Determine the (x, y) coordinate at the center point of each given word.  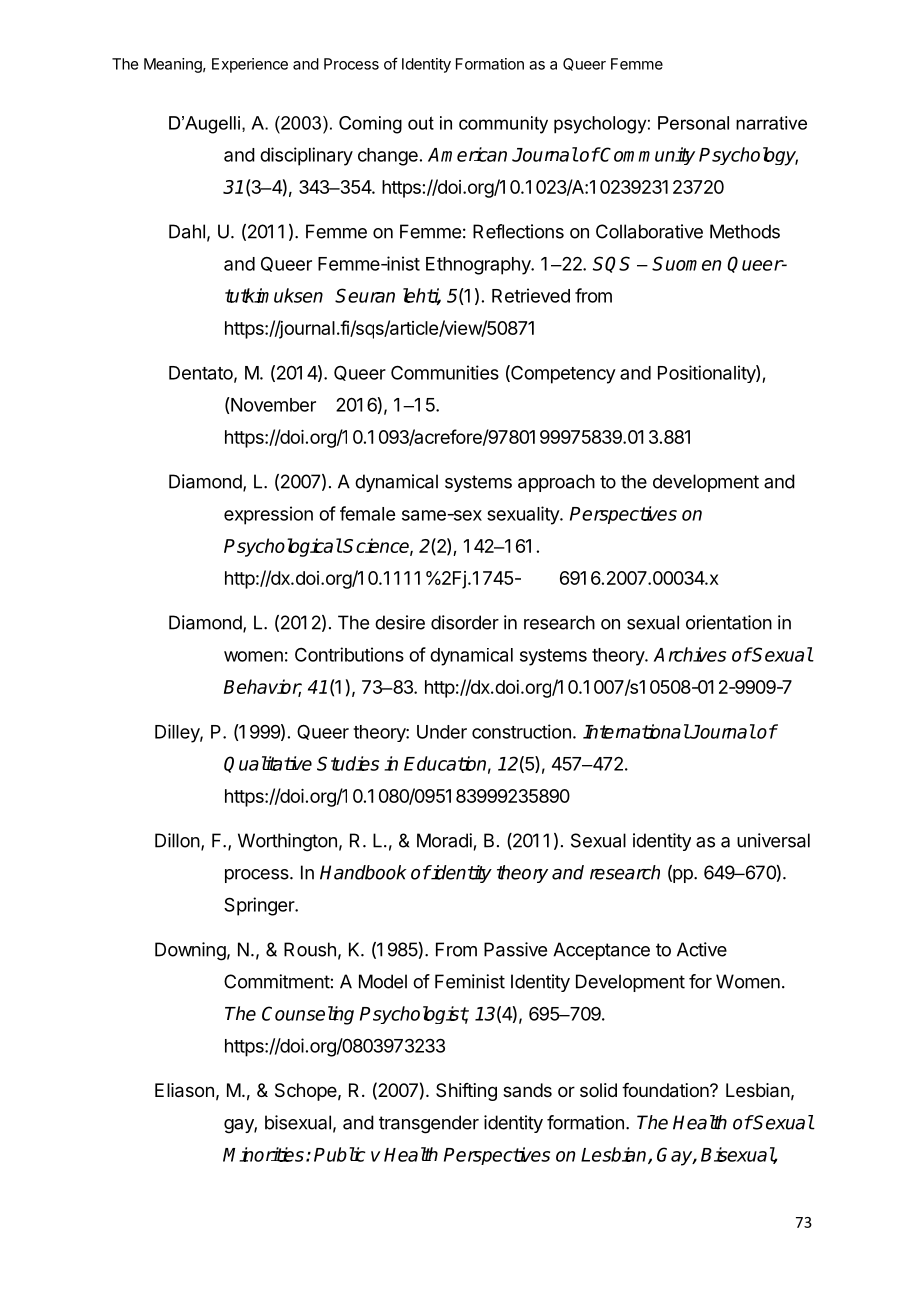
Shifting (466, 1092)
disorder (465, 622)
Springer (260, 906)
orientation (729, 622)
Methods (745, 231)
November (272, 404)
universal (773, 840)
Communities (445, 372)
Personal (693, 123)
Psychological (283, 547)
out (421, 123)
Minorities (263, 1154)
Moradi (444, 840)
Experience (250, 65)
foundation (666, 1090)
